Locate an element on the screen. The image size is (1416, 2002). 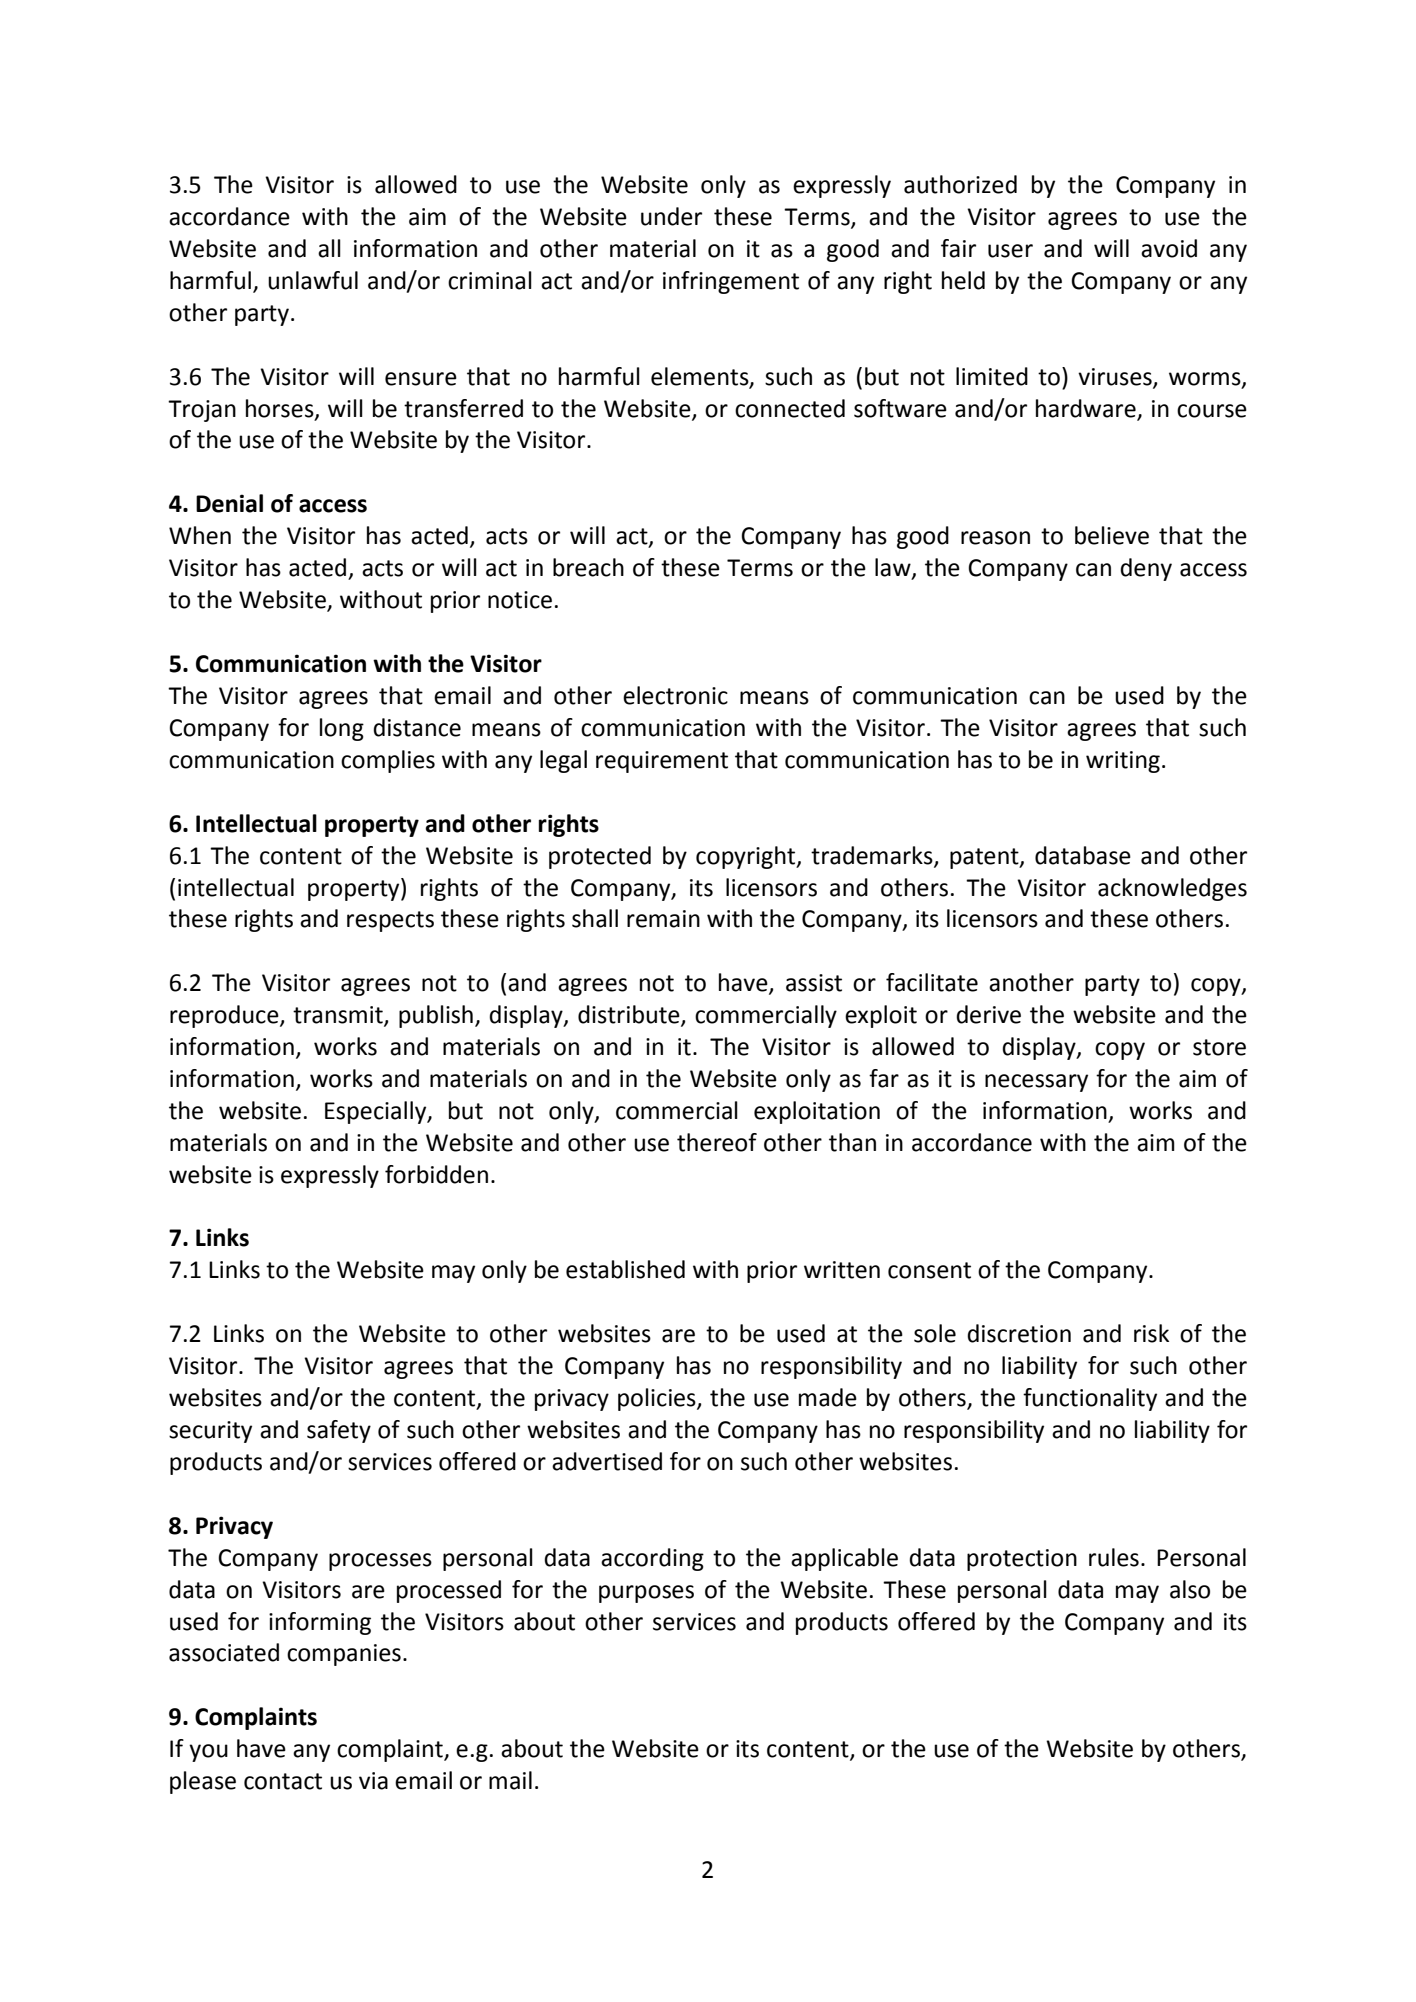
distribute is located at coordinates (630, 1015).
